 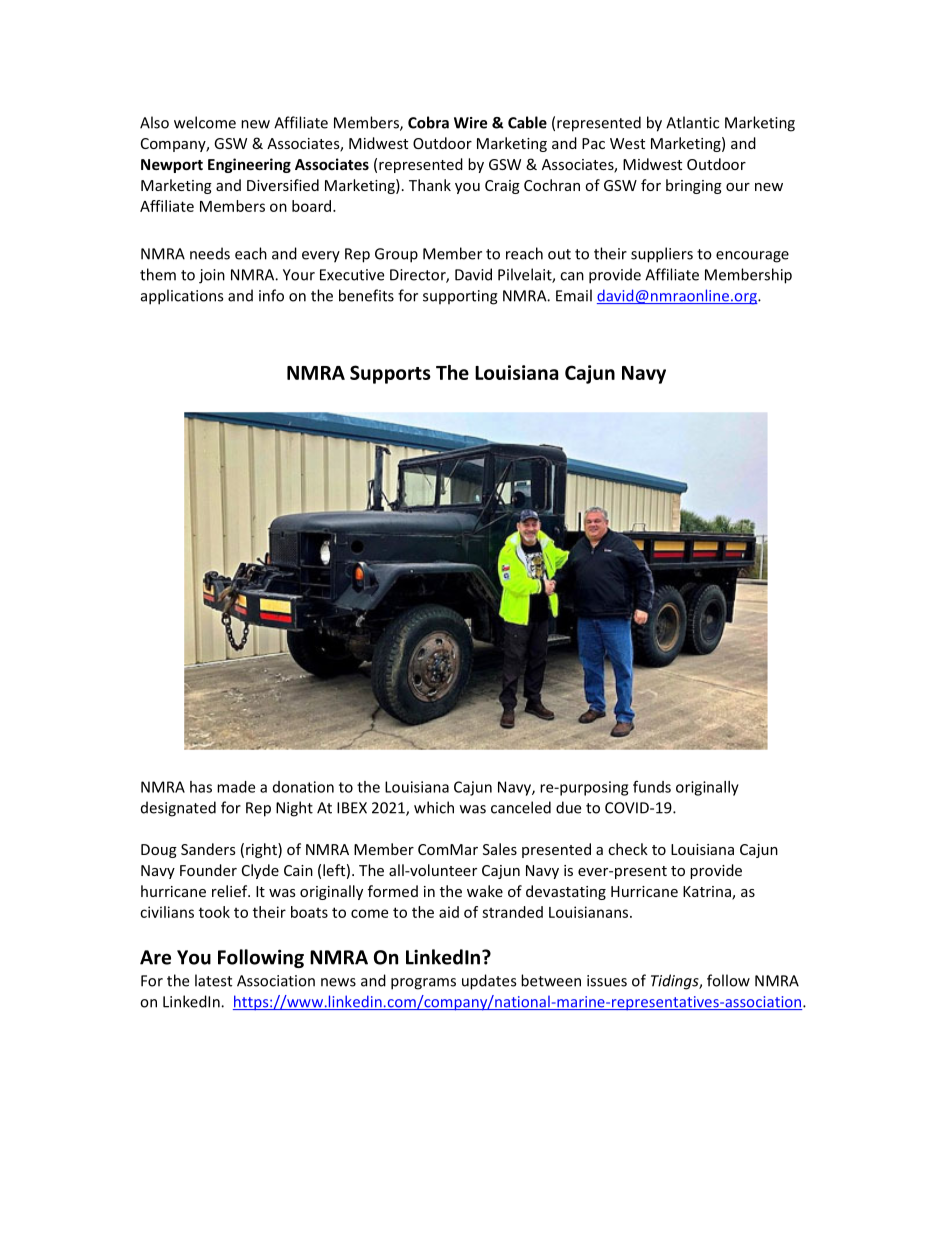 What do you see at coordinates (607, 981) in the screenshot?
I see `issues` at bounding box center [607, 981].
